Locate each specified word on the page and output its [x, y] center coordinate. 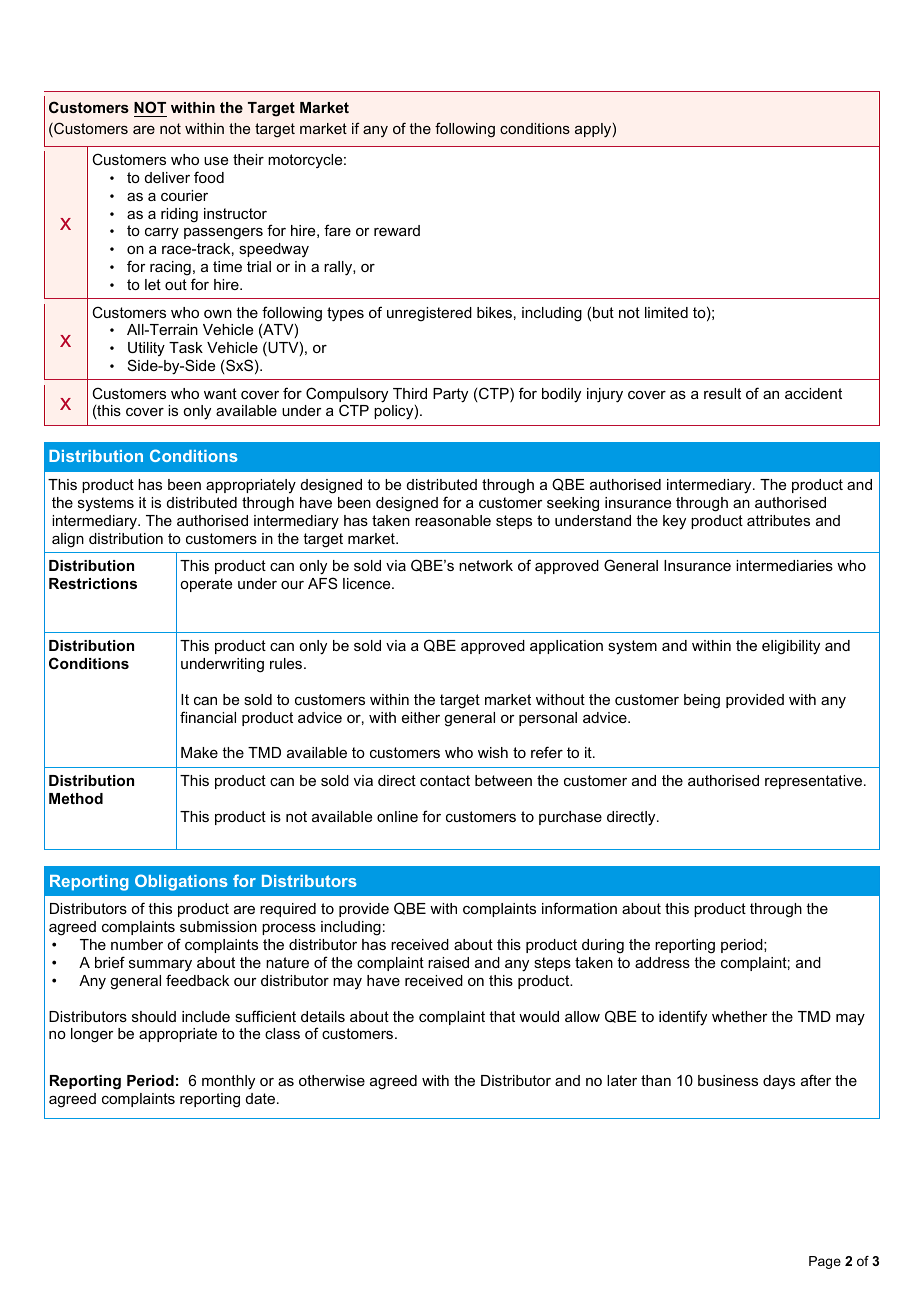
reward [397, 230]
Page [825, 1262]
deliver [167, 177]
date [260, 1098]
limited [666, 312]
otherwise [332, 1080]
